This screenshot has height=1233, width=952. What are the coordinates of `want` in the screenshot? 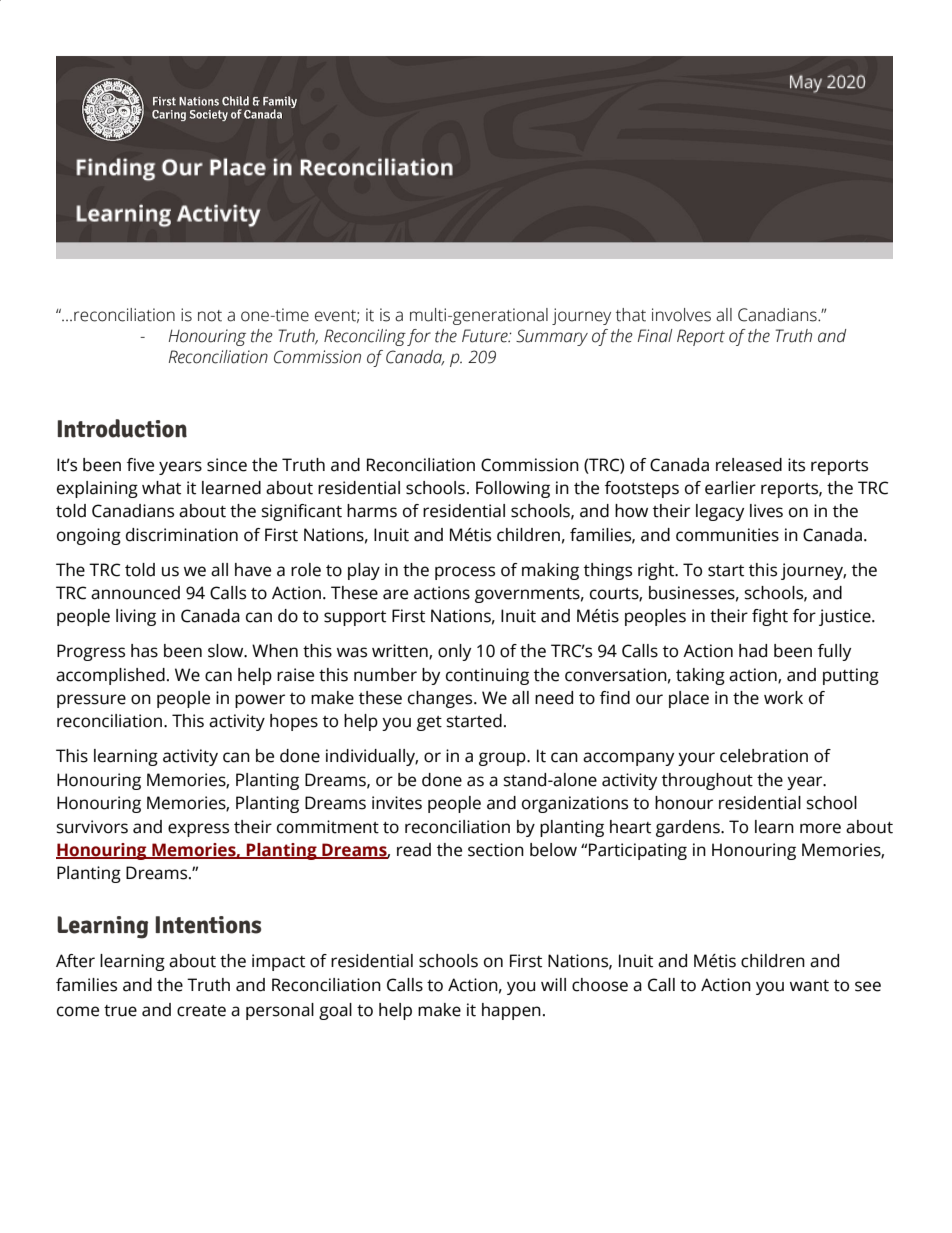 It's located at (809, 986).
